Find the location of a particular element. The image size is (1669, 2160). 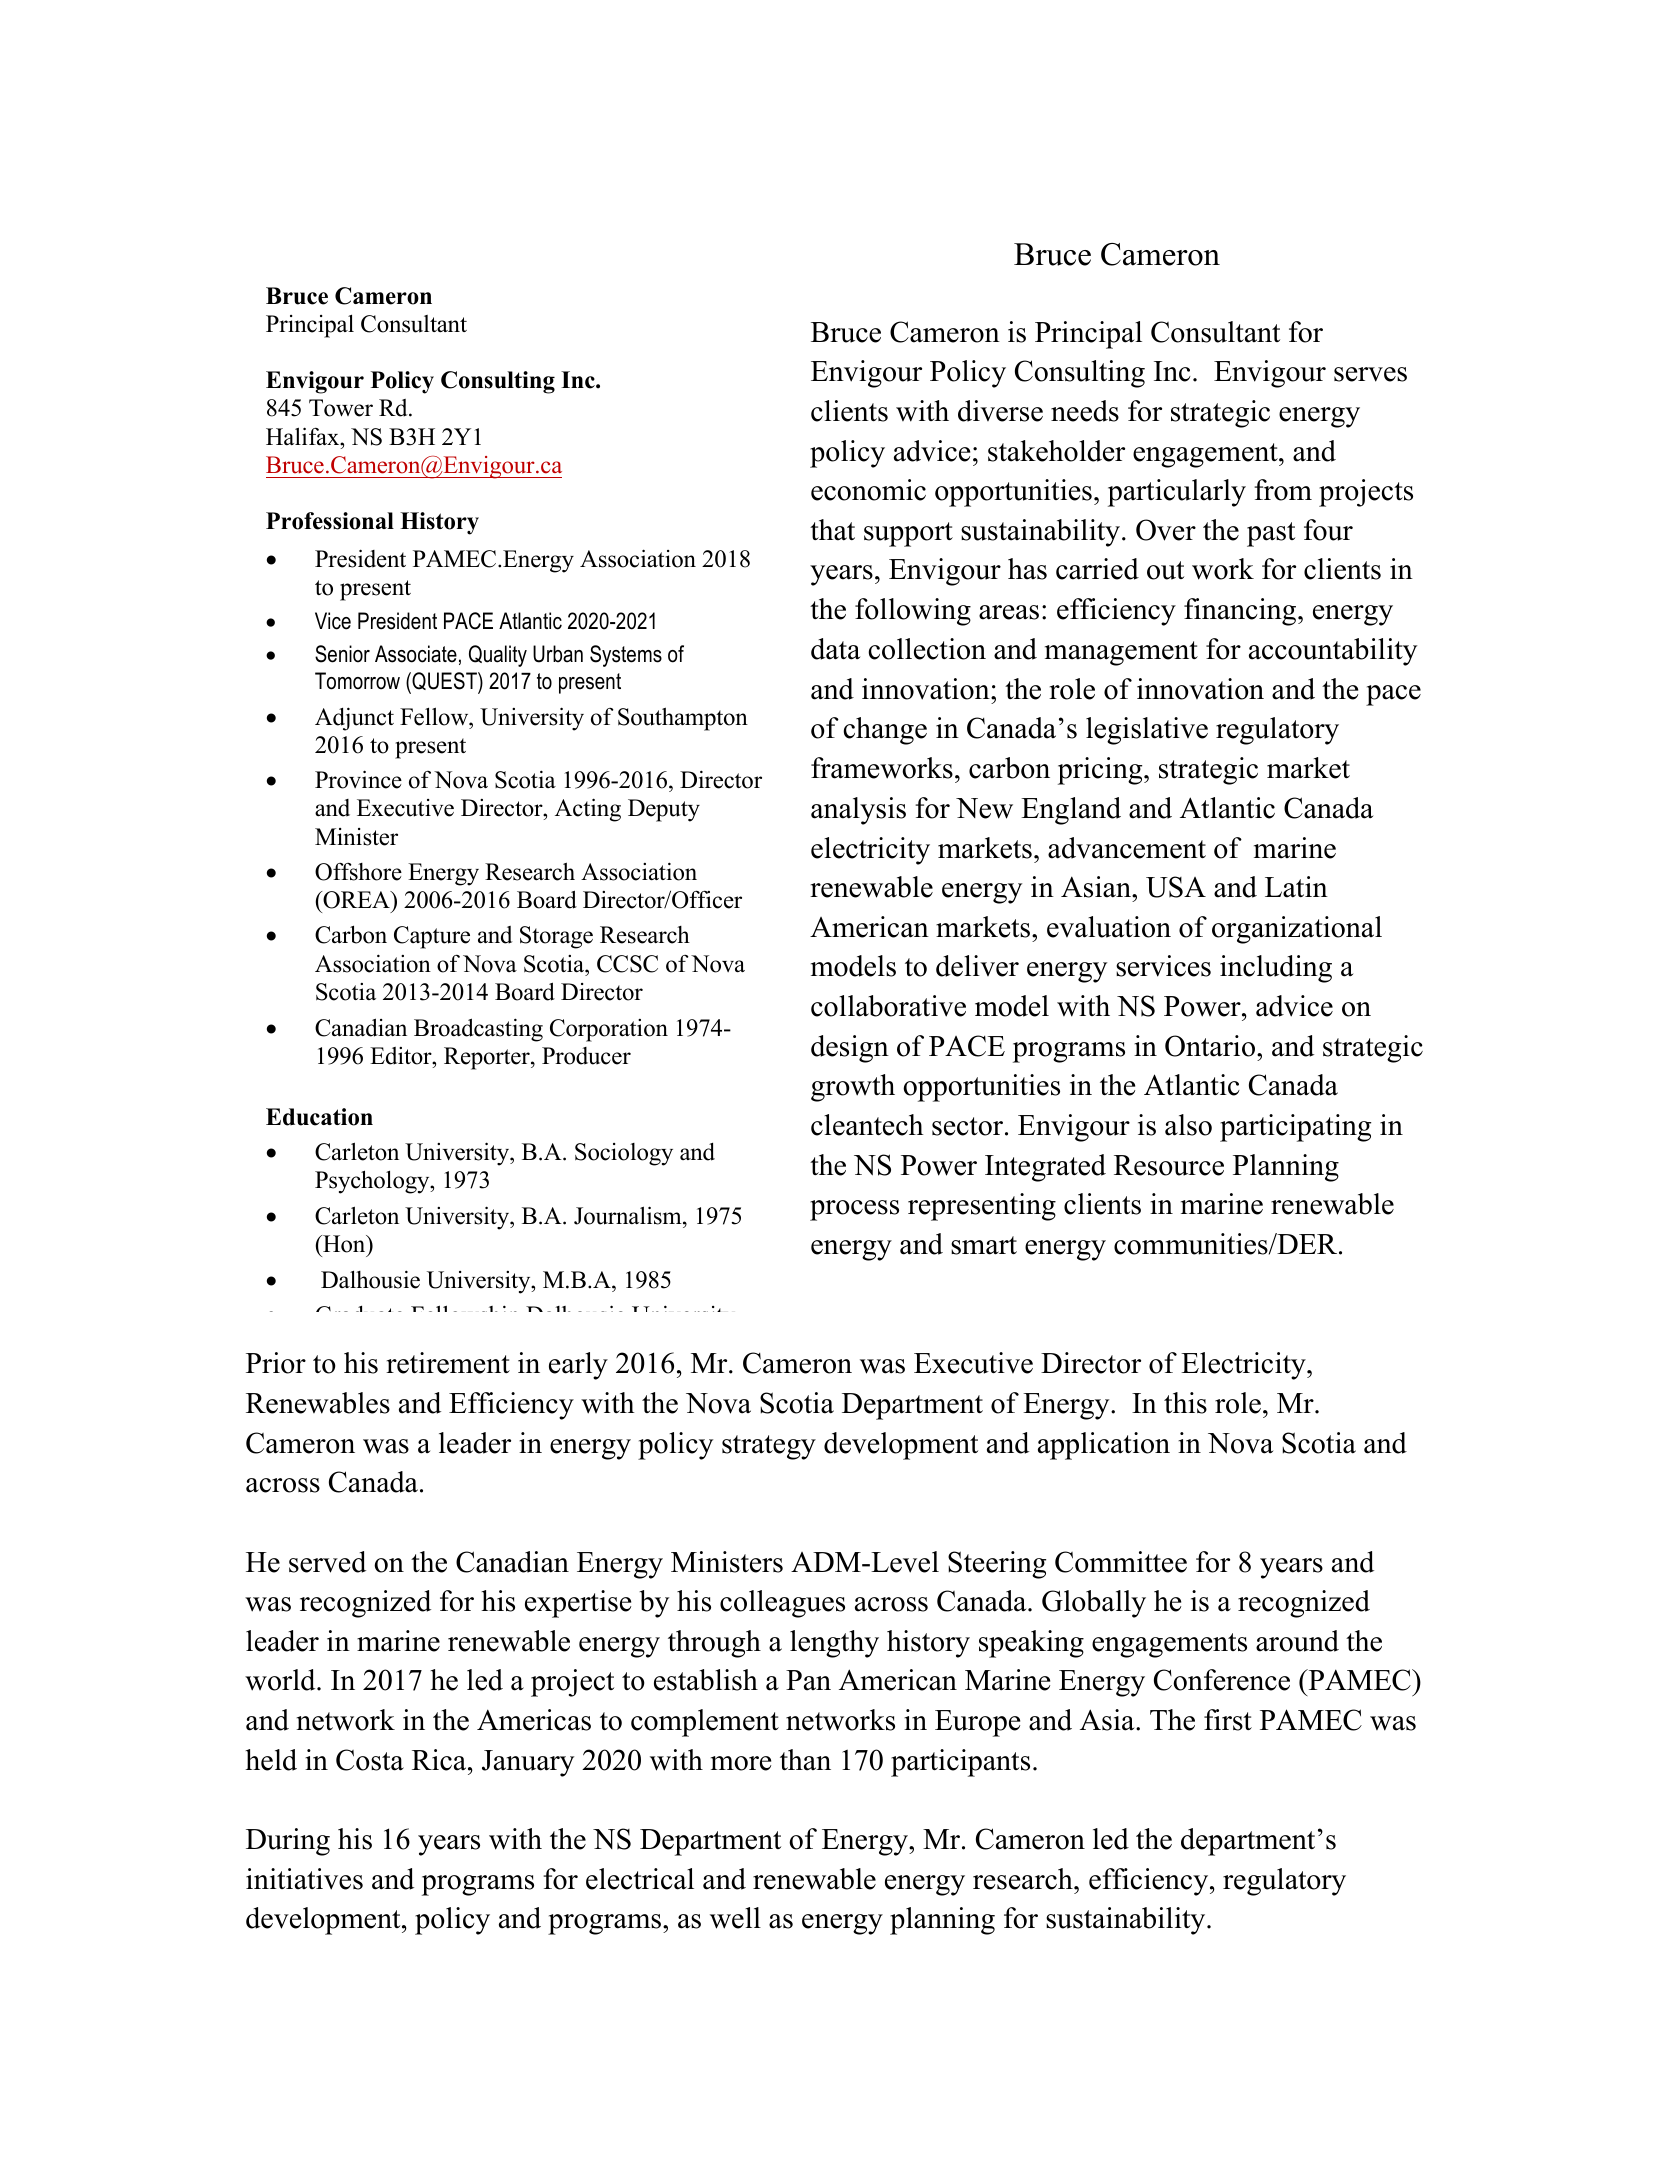

initiatives is located at coordinates (304, 1879).
